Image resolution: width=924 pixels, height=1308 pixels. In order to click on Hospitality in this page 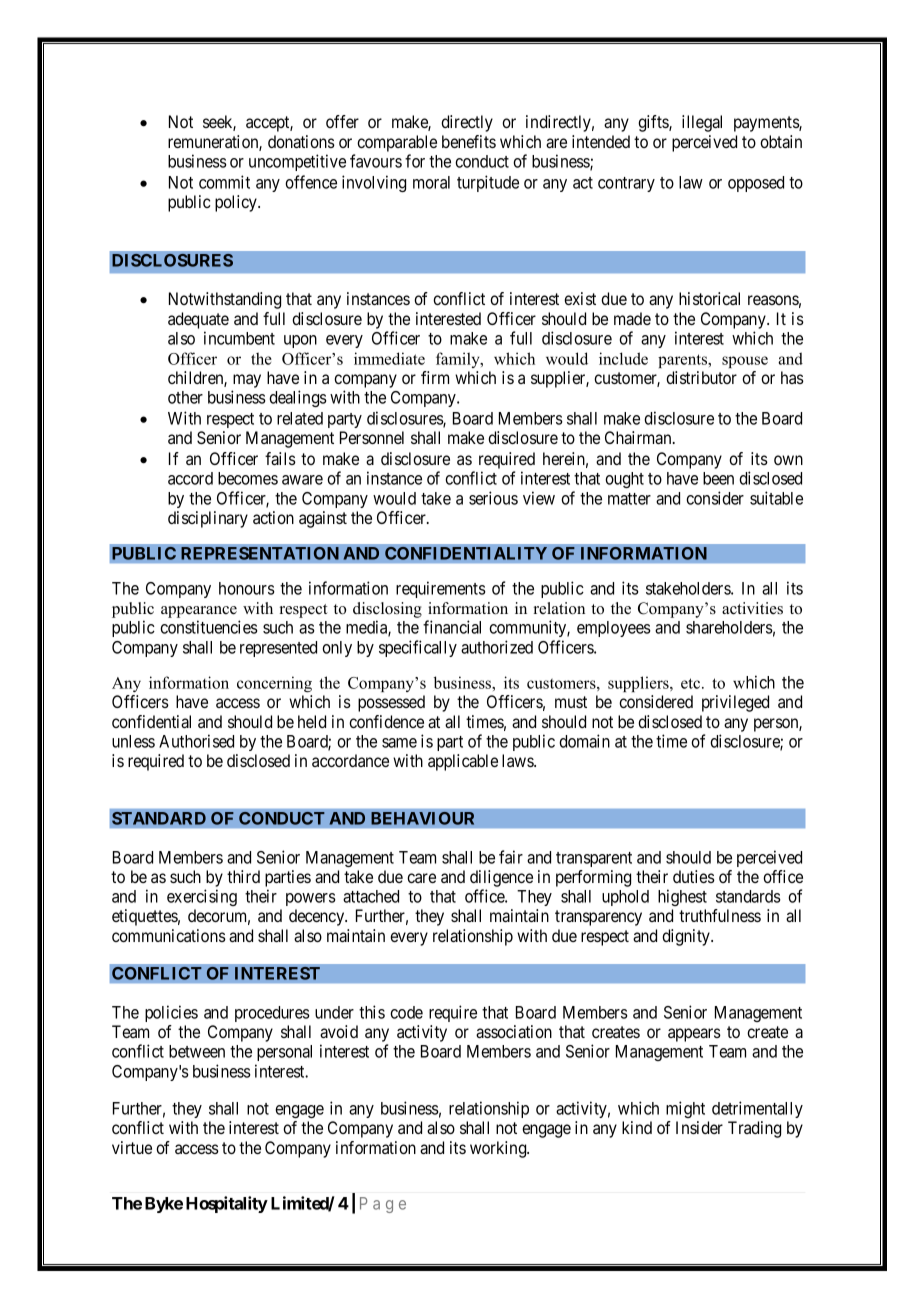, I will do `click(227, 1204)`.
